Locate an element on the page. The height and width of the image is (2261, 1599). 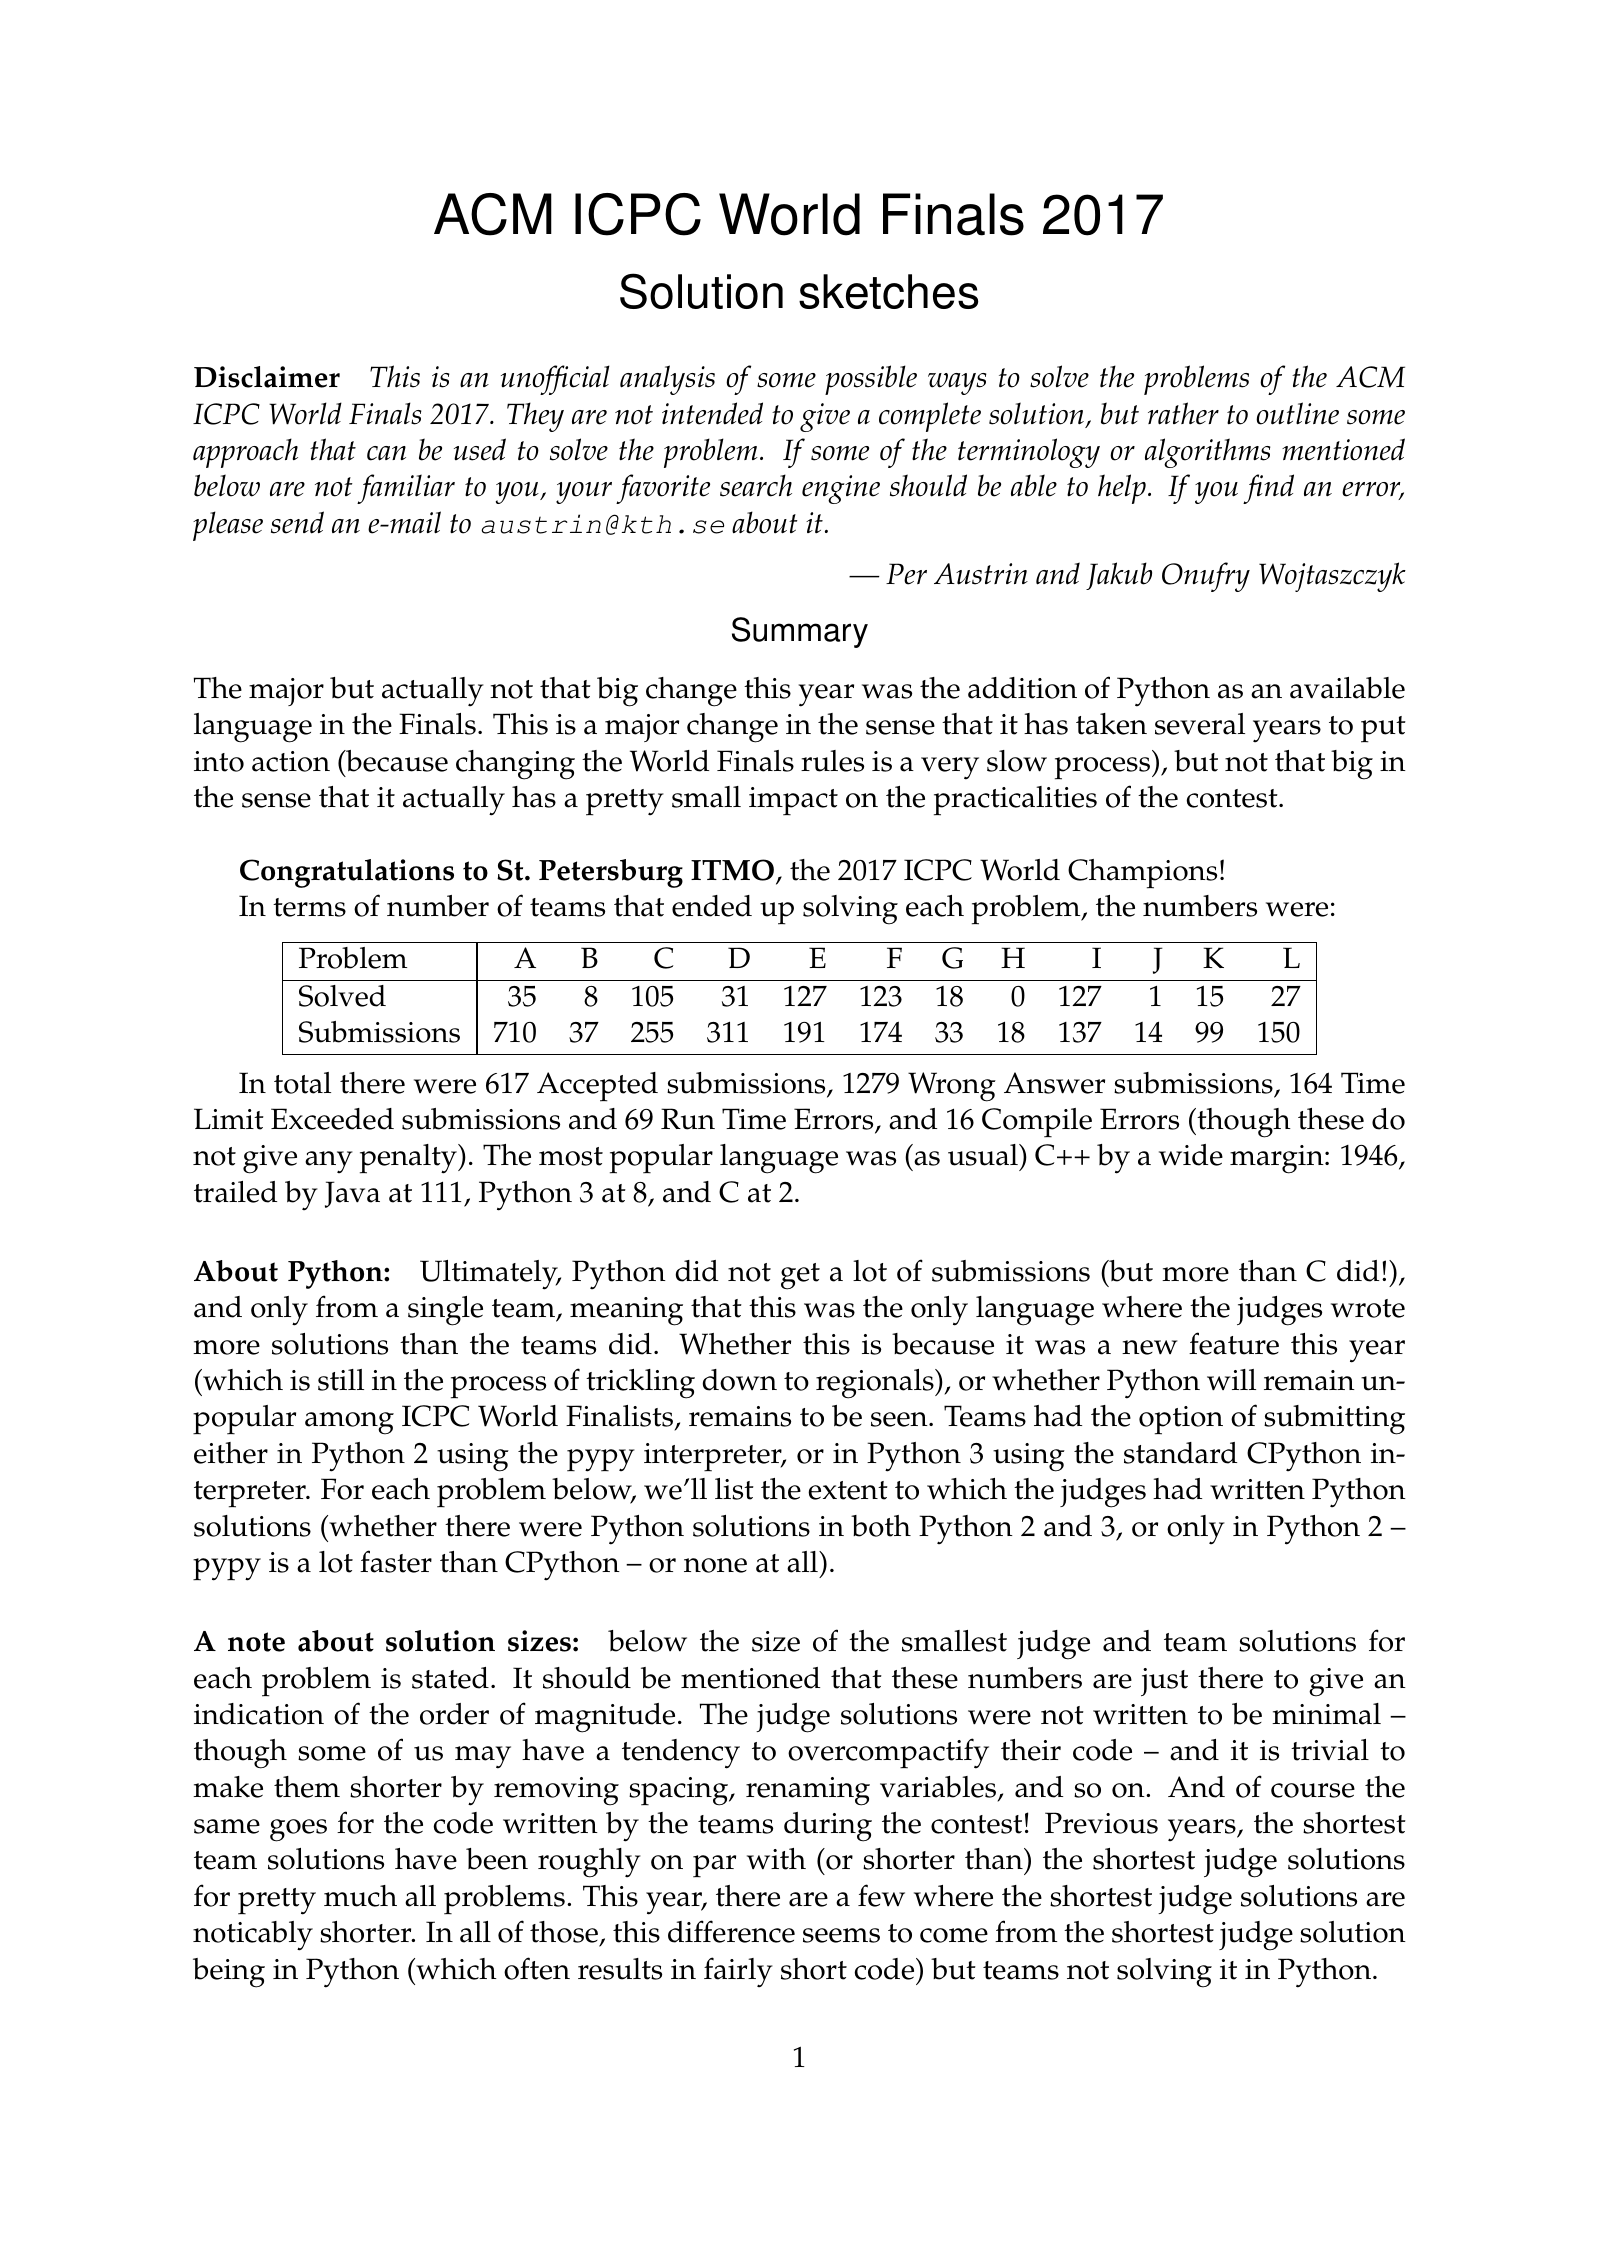
margin is located at coordinates (1278, 1159).
